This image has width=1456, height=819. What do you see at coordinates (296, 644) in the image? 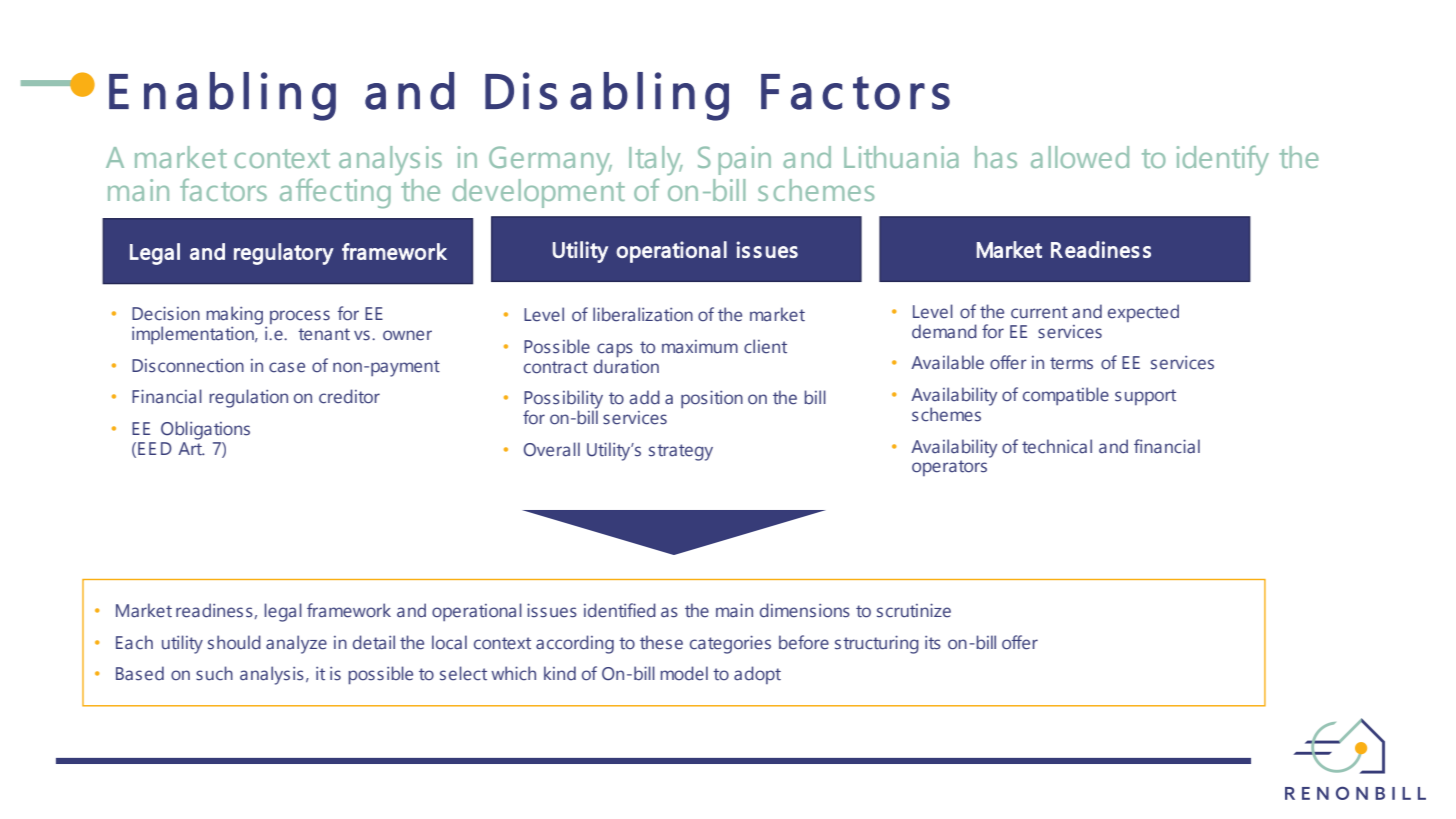
I see `analyze` at bounding box center [296, 644].
